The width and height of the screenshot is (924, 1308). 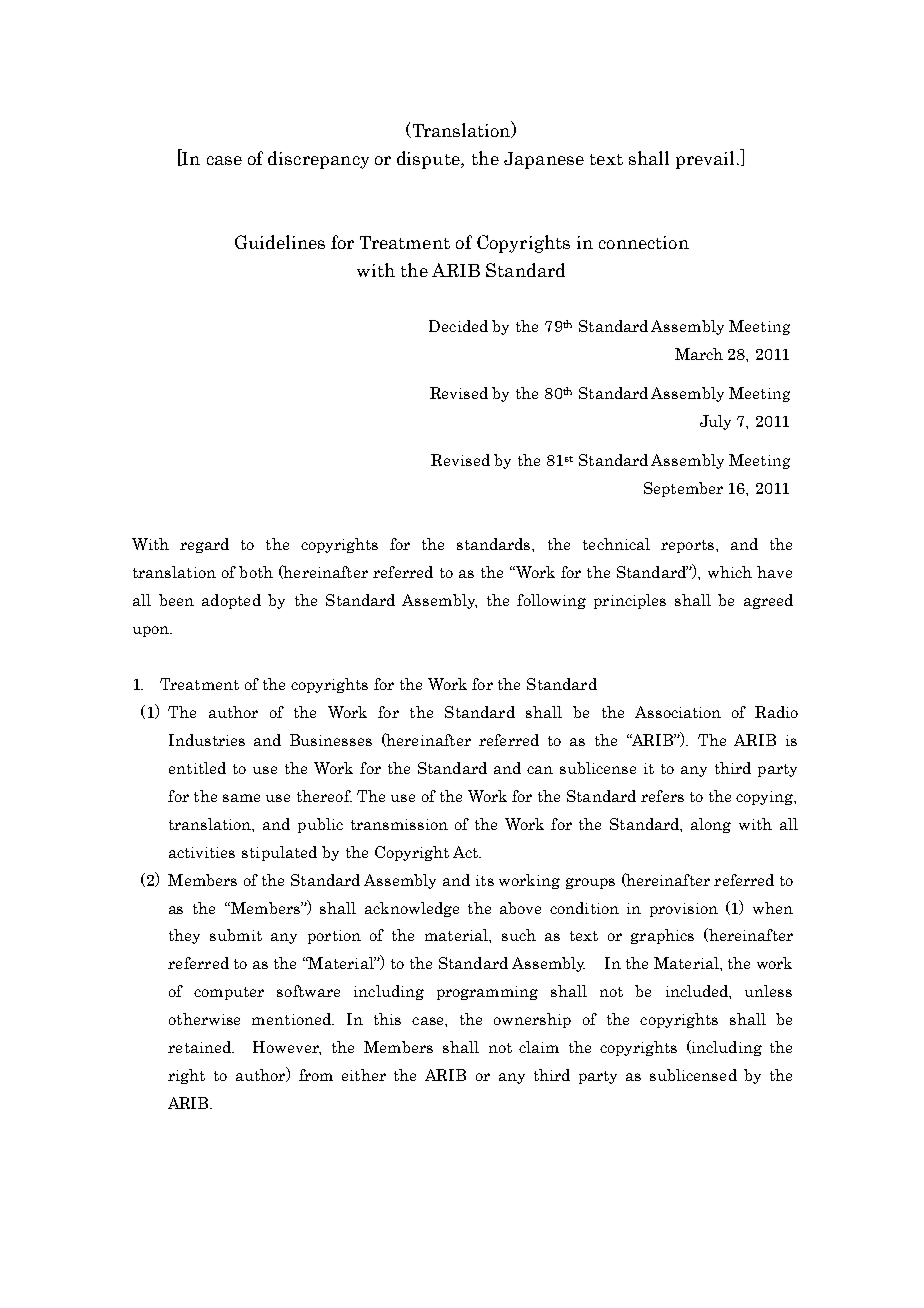 What do you see at coordinates (539, 1047) in the screenshot?
I see `claim` at bounding box center [539, 1047].
